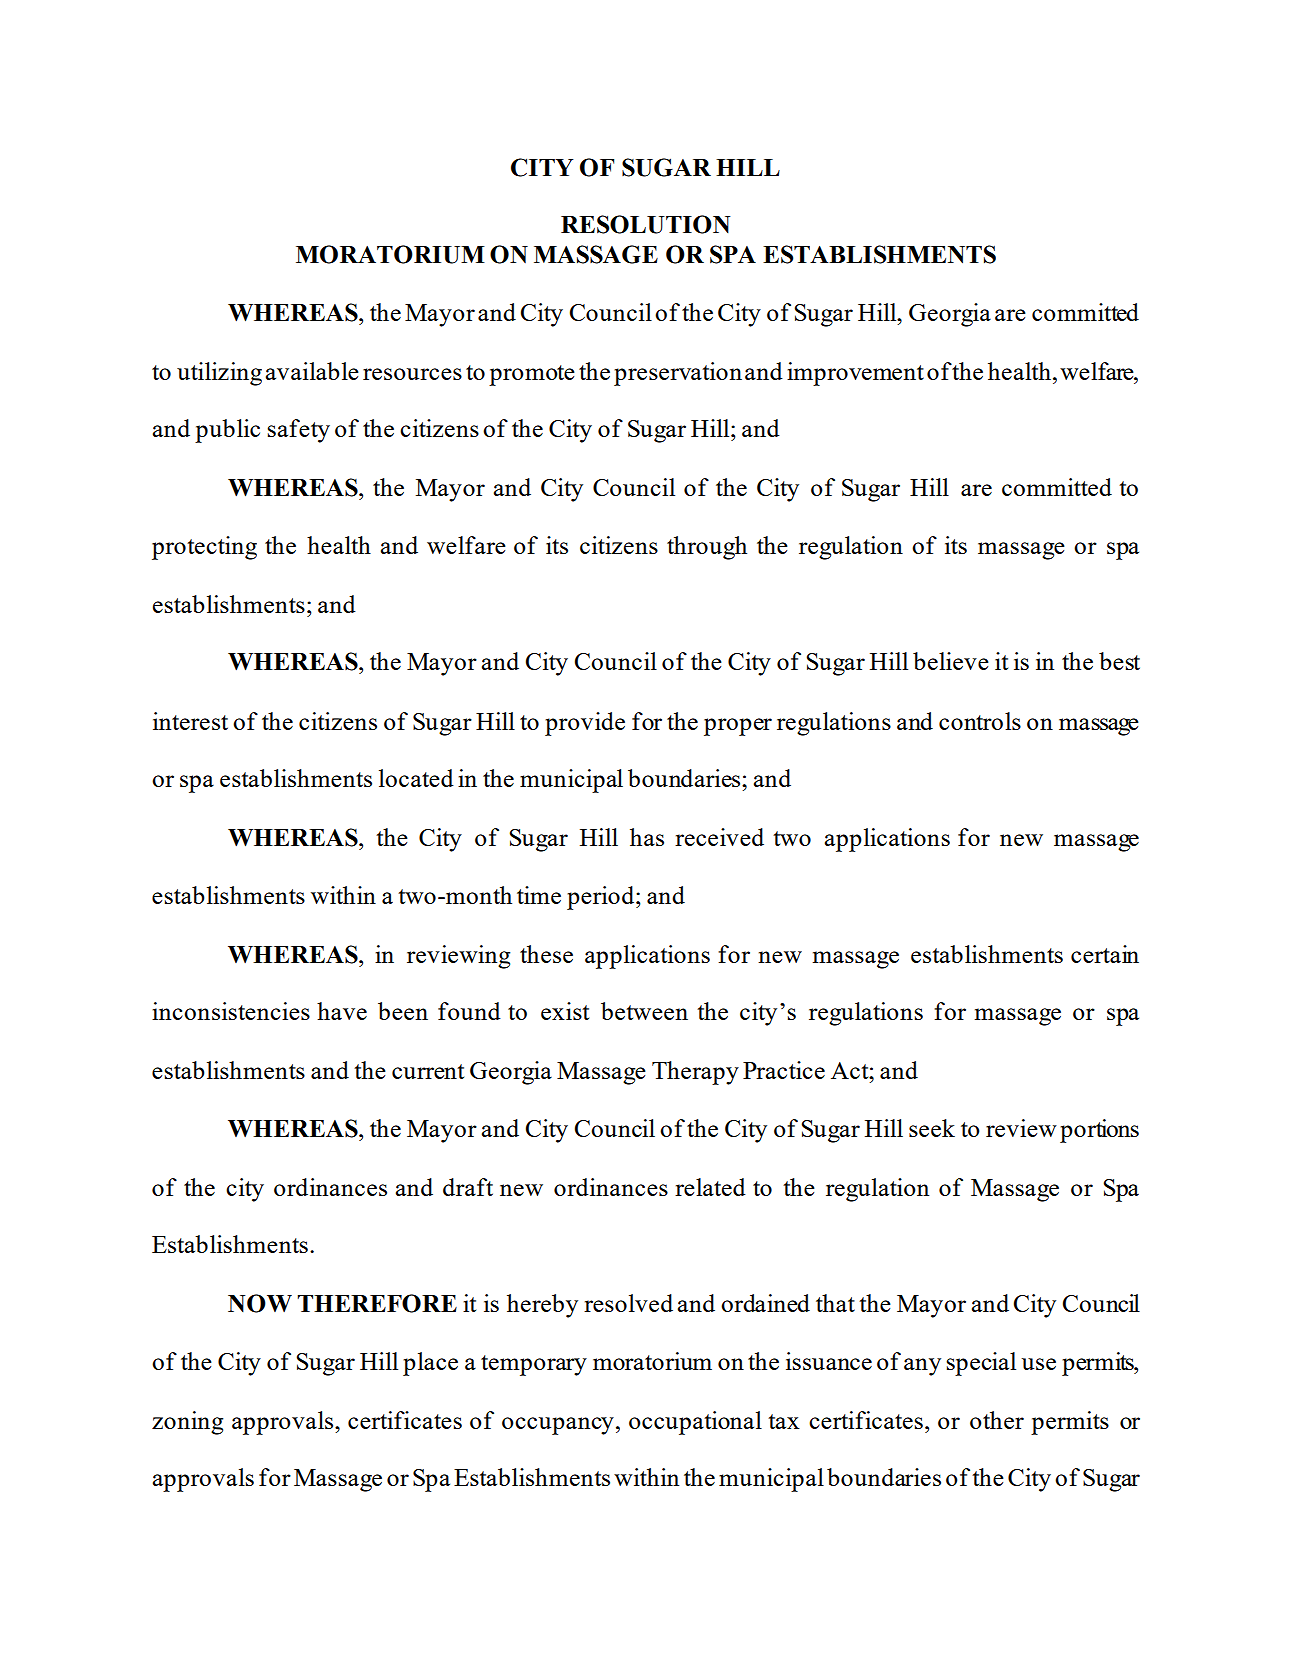  I want to click on available, so click(312, 371).
